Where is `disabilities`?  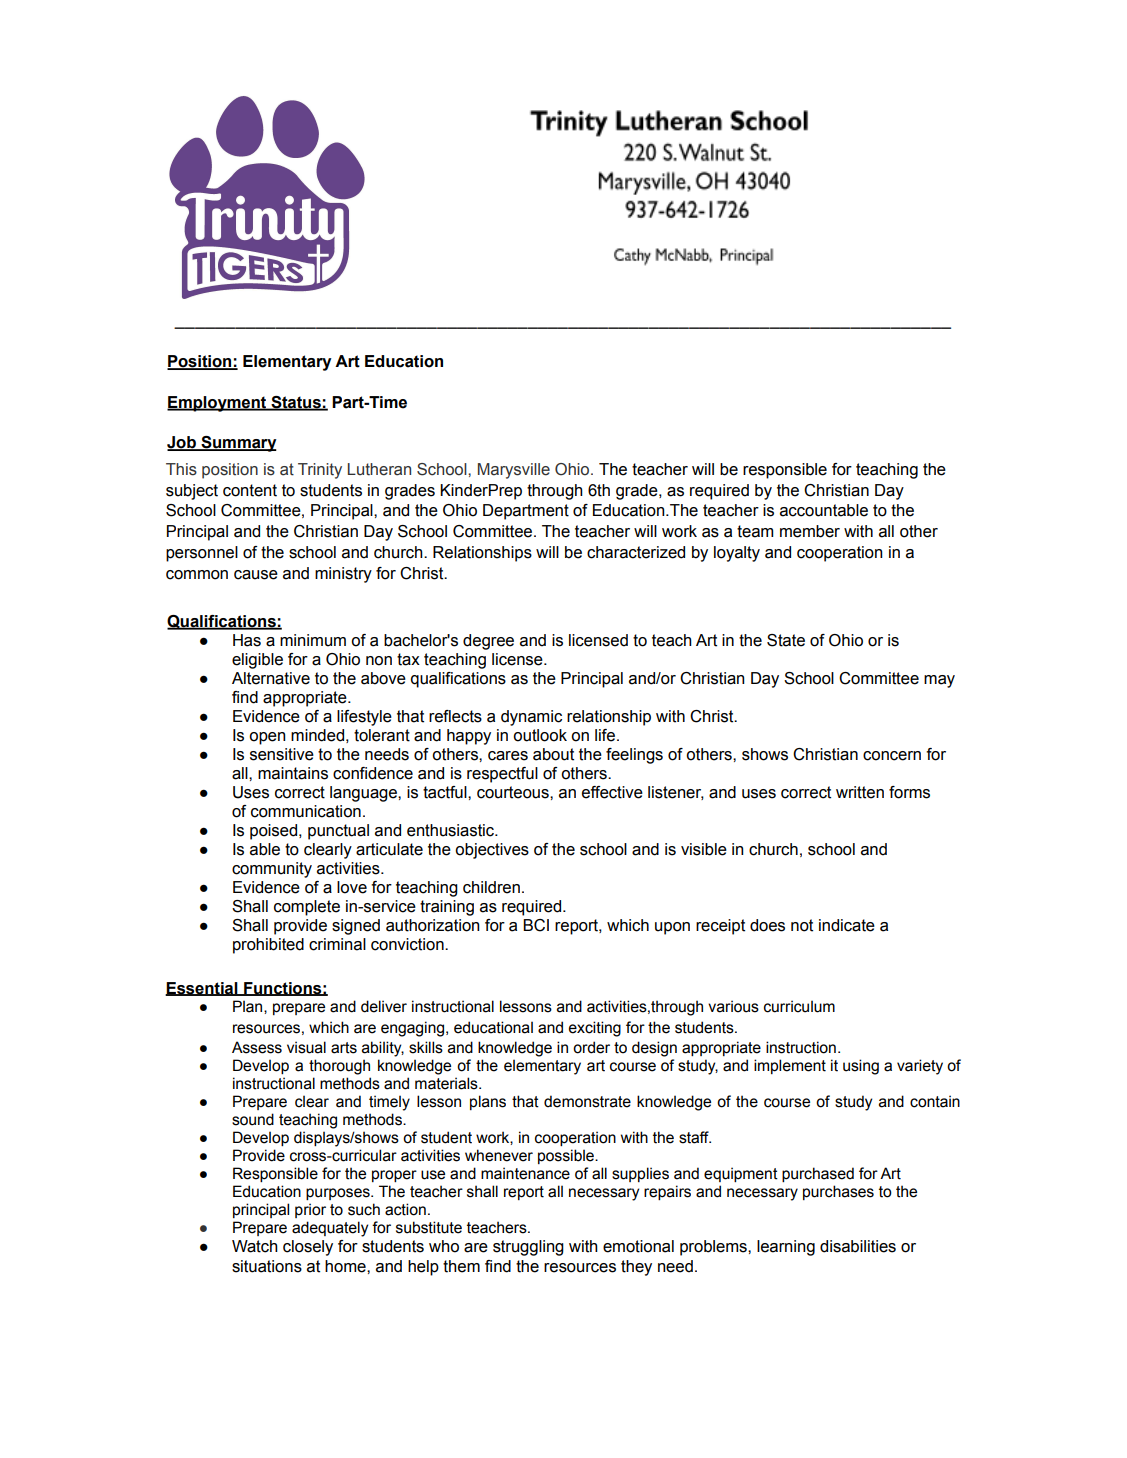 disabilities is located at coordinates (858, 1246).
